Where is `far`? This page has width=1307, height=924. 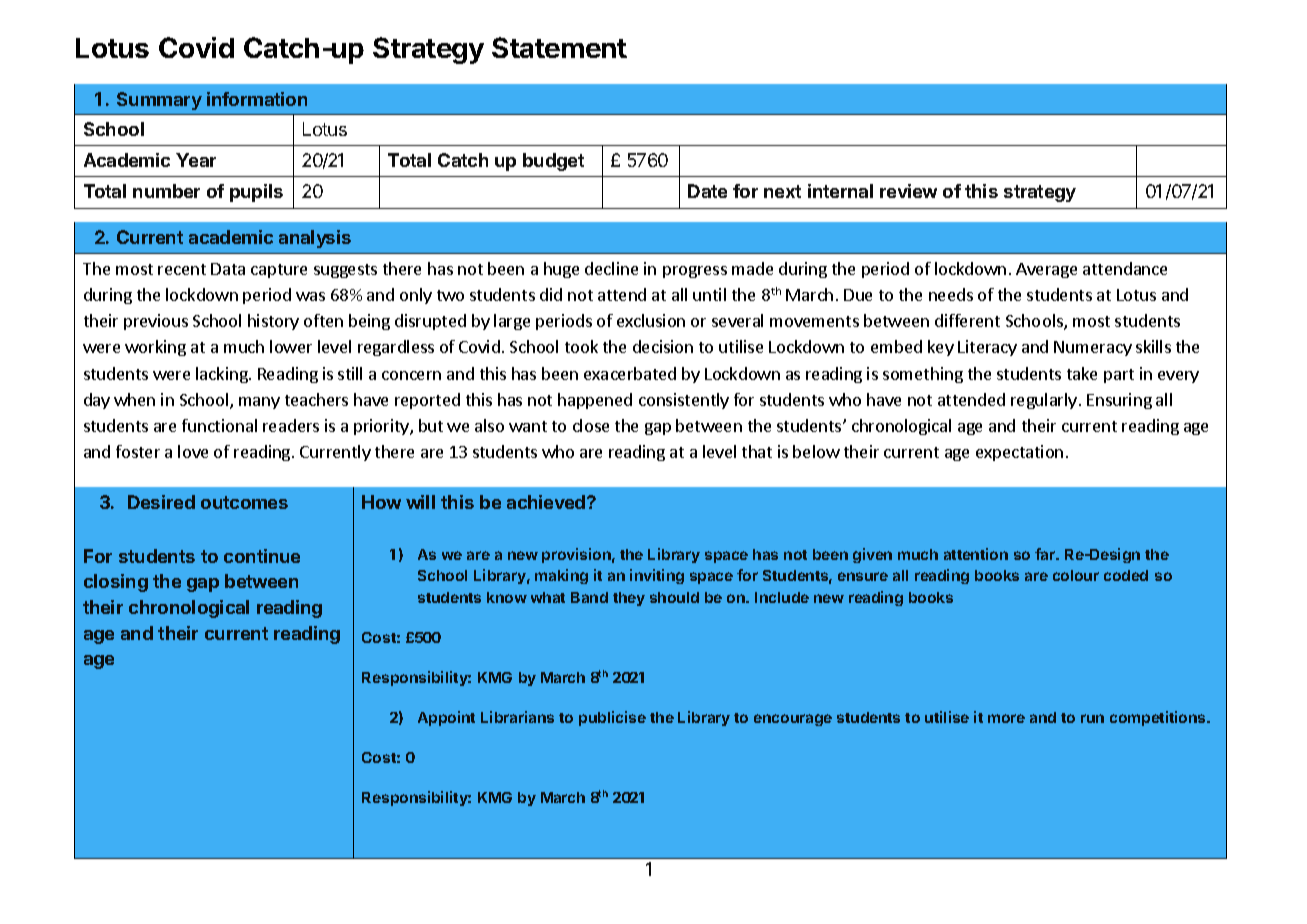 far is located at coordinates (1046, 554).
